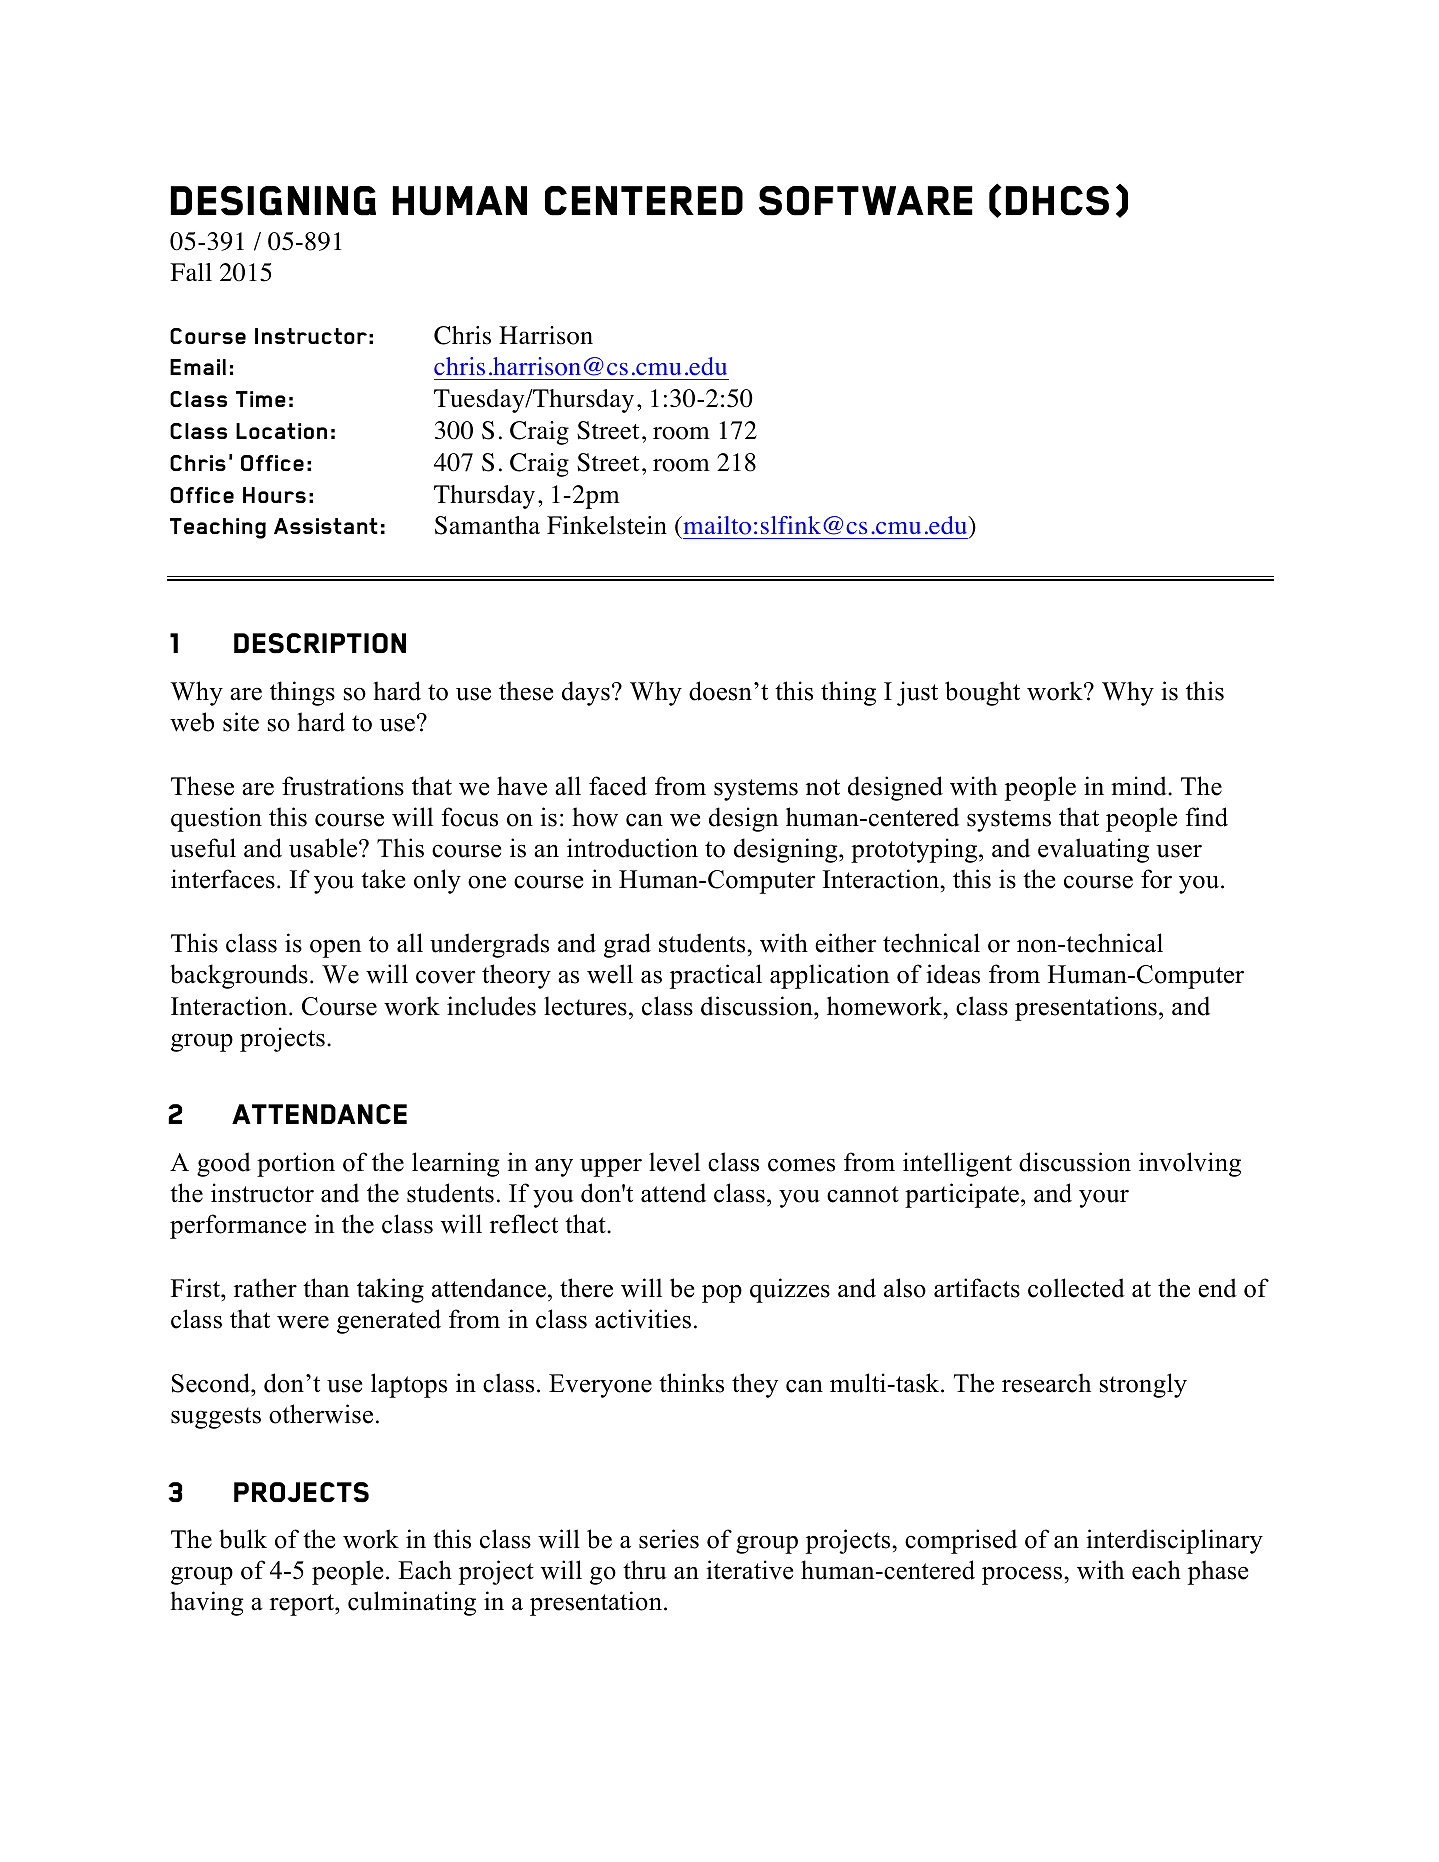 The image size is (1439, 1862). Describe the element at coordinates (326, 1288) in the image. I see `than` at that location.
